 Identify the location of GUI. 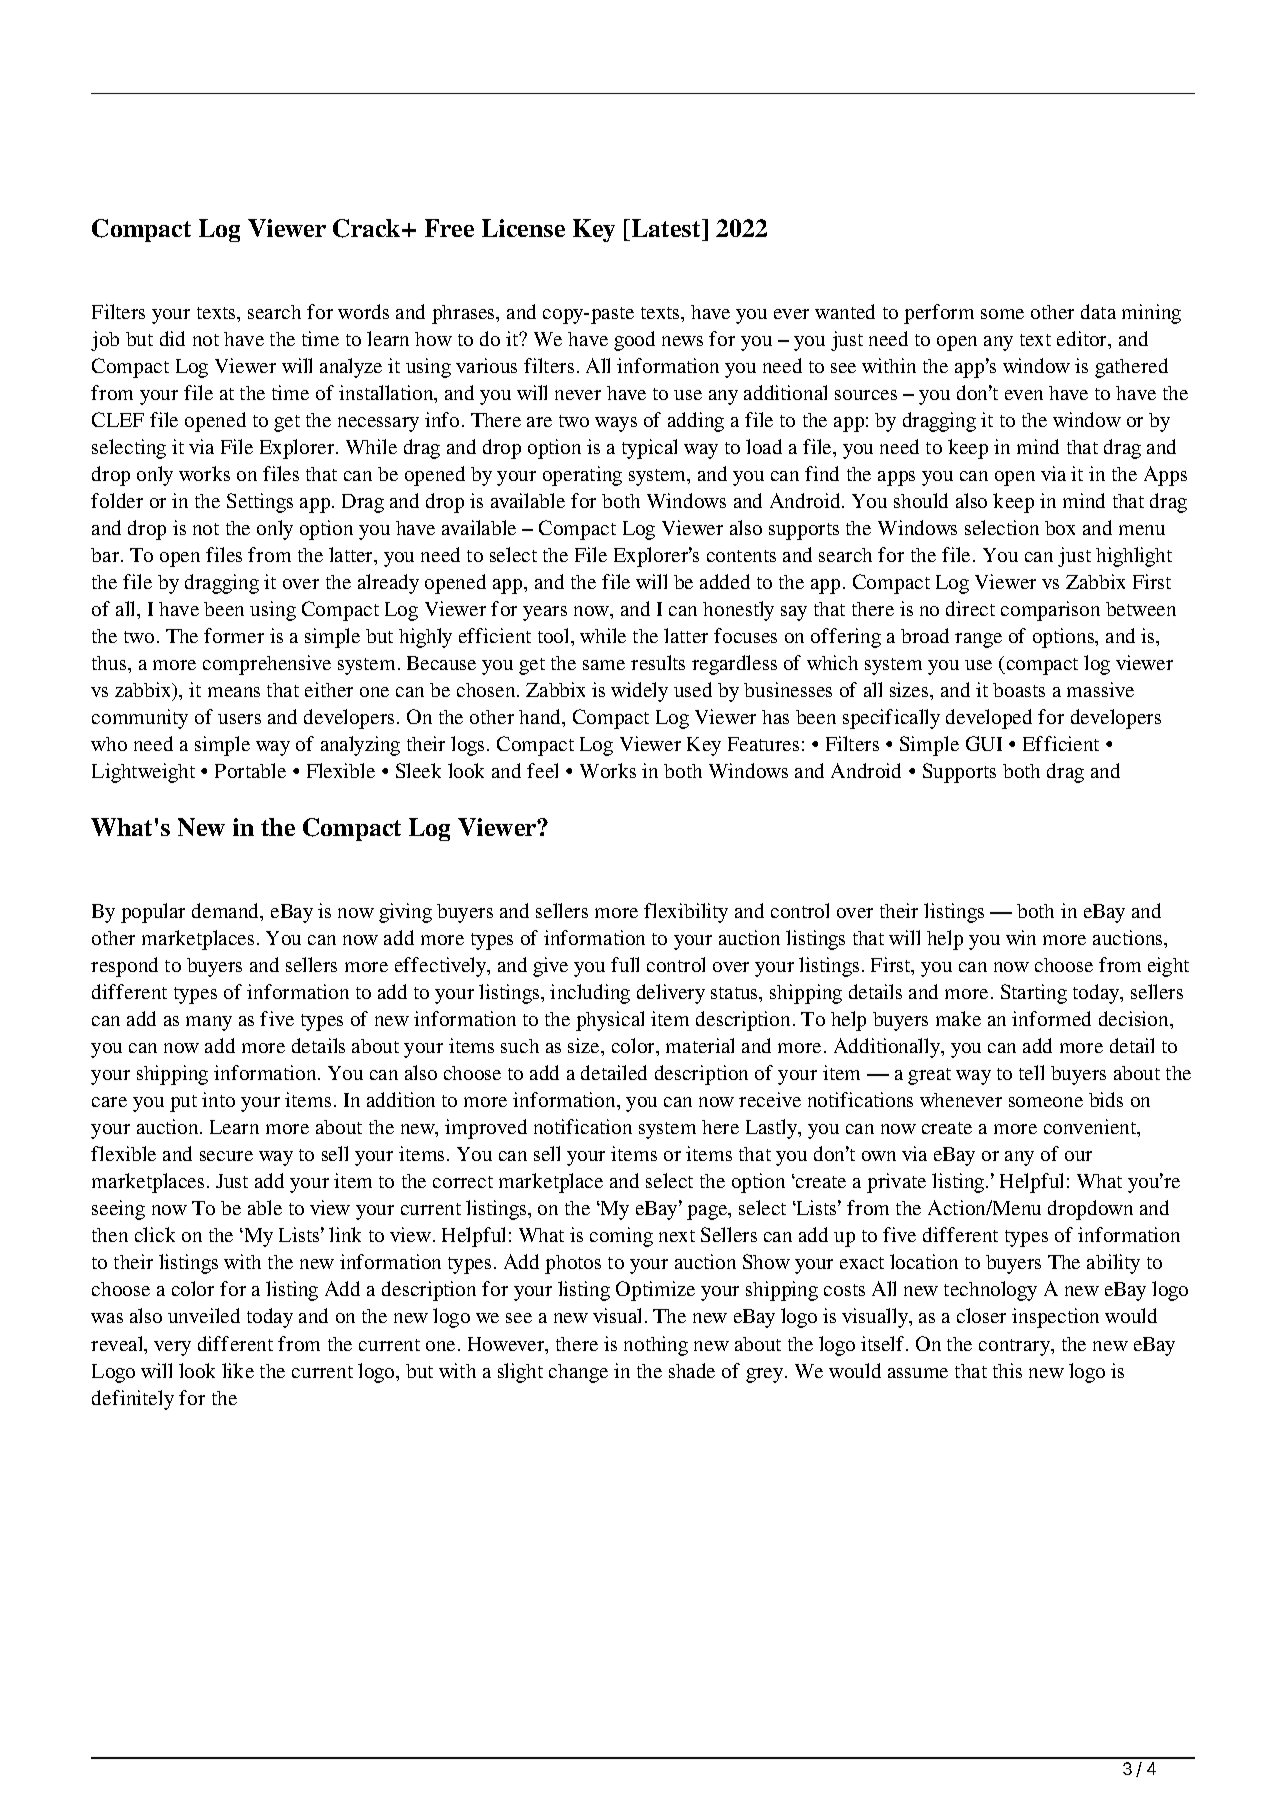
(984, 743).
